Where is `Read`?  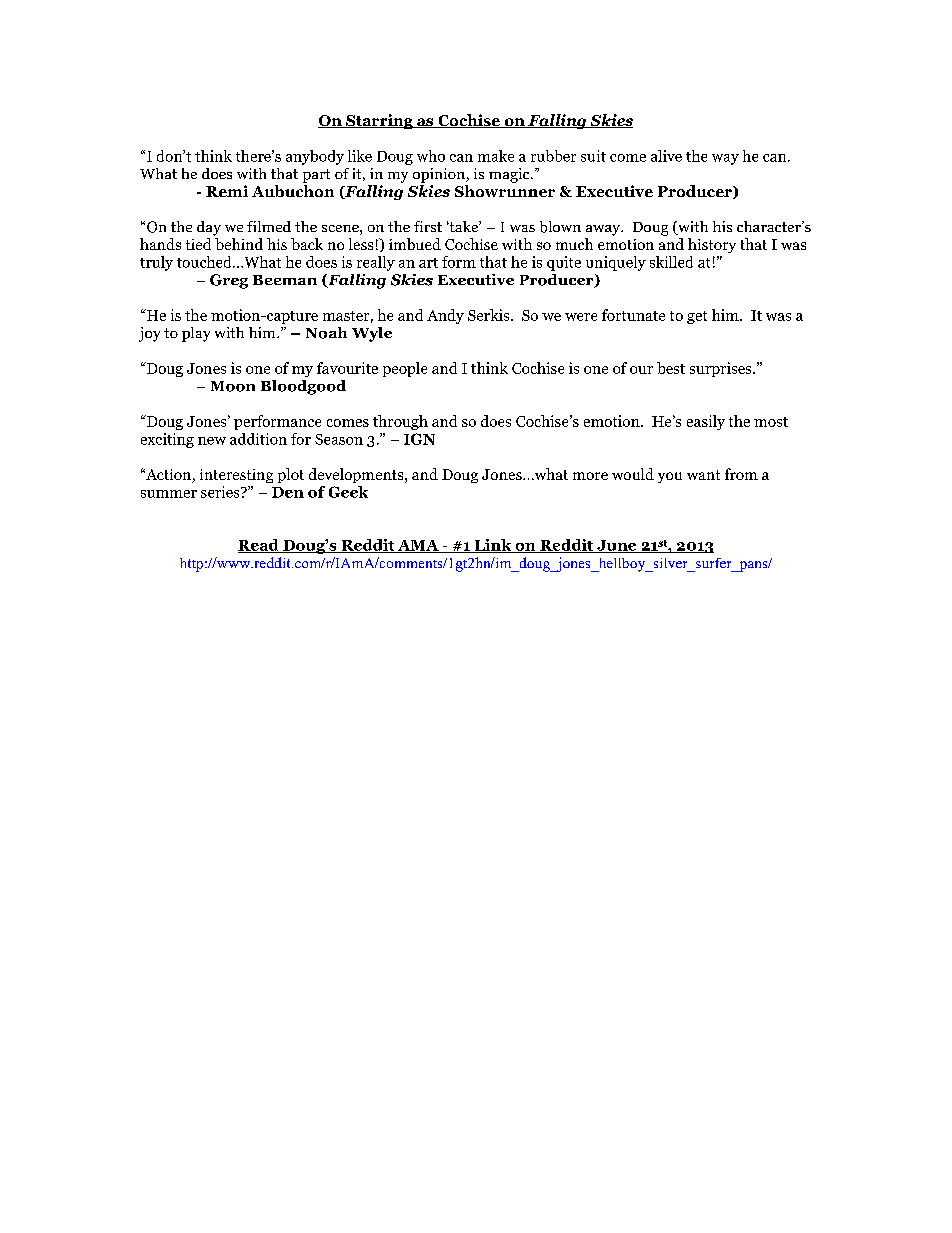 Read is located at coordinates (259, 546).
